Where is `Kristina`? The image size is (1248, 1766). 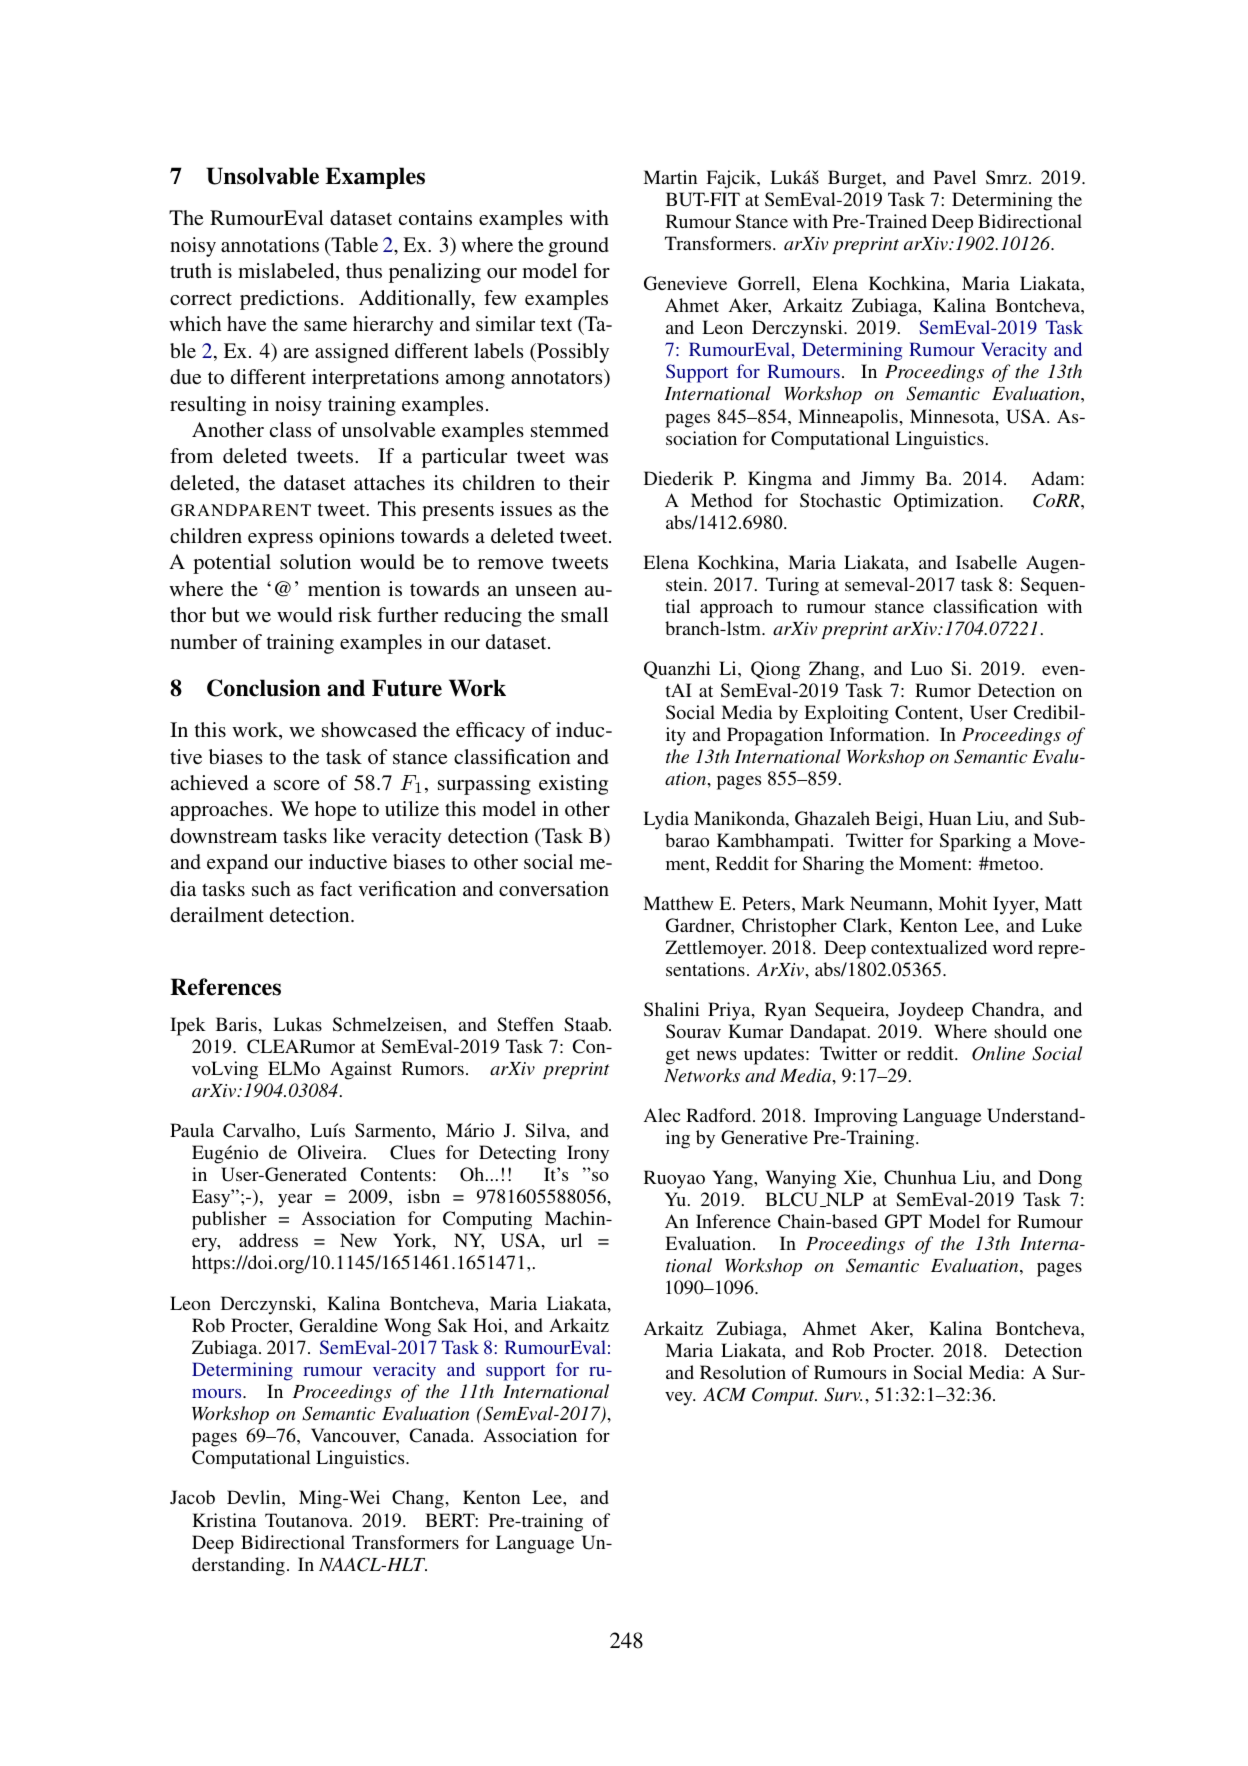 Kristina is located at coordinates (224, 1520).
